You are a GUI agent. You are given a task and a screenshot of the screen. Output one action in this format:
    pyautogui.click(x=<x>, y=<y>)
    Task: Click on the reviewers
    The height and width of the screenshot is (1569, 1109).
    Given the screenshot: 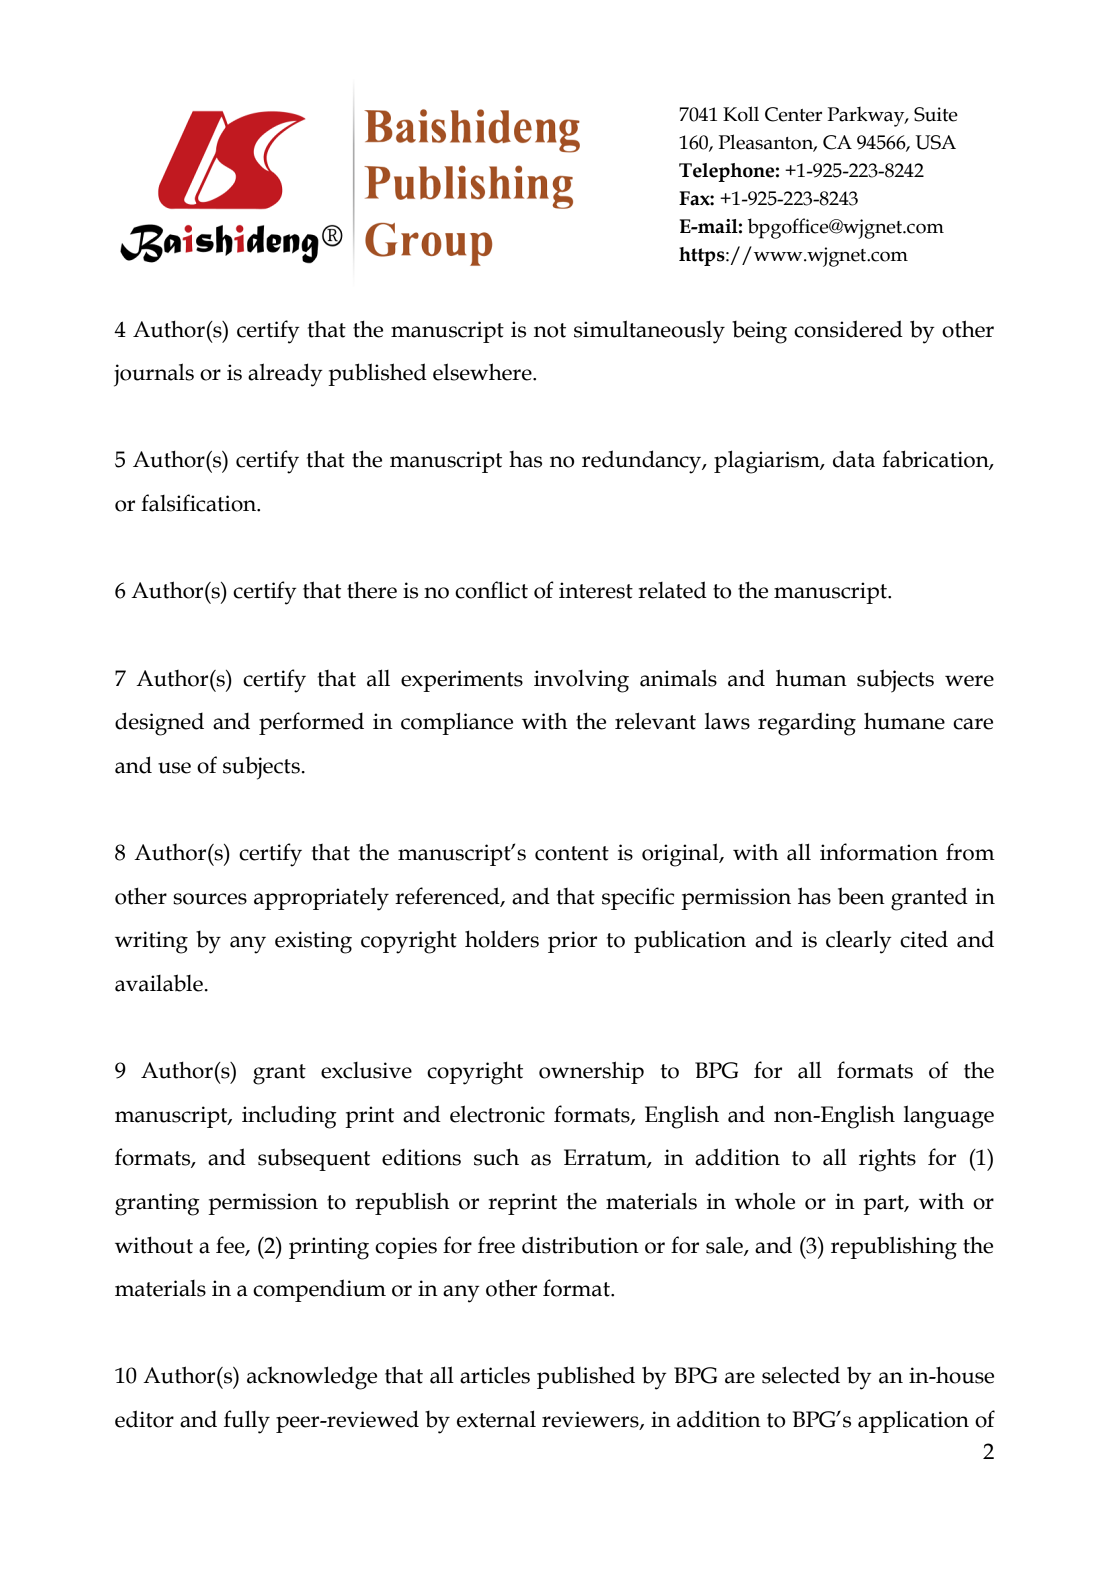 What is the action you would take?
    pyautogui.click(x=591, y=1420)
